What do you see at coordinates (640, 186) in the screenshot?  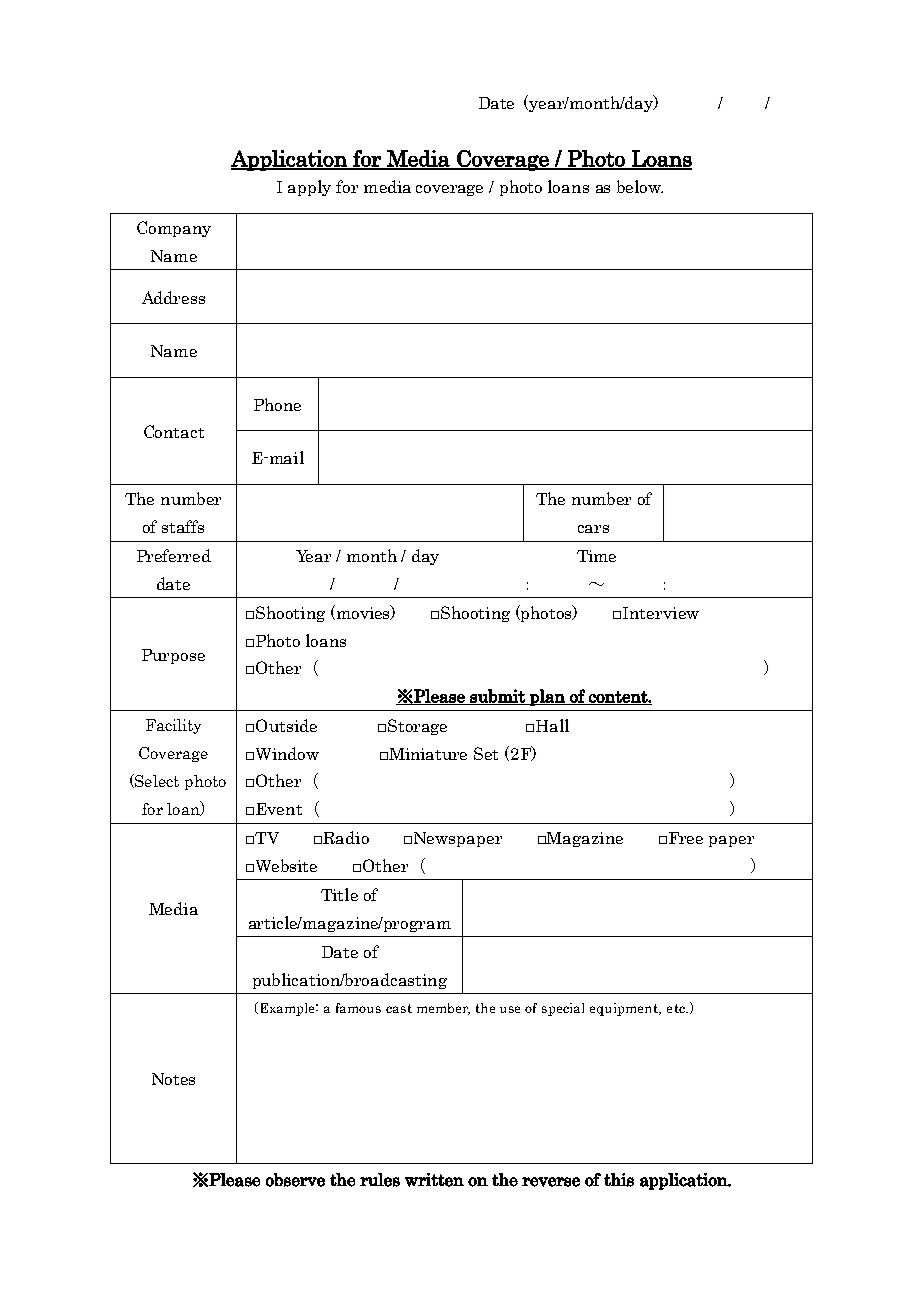 I see `below` at bounding box center [640, 186].
